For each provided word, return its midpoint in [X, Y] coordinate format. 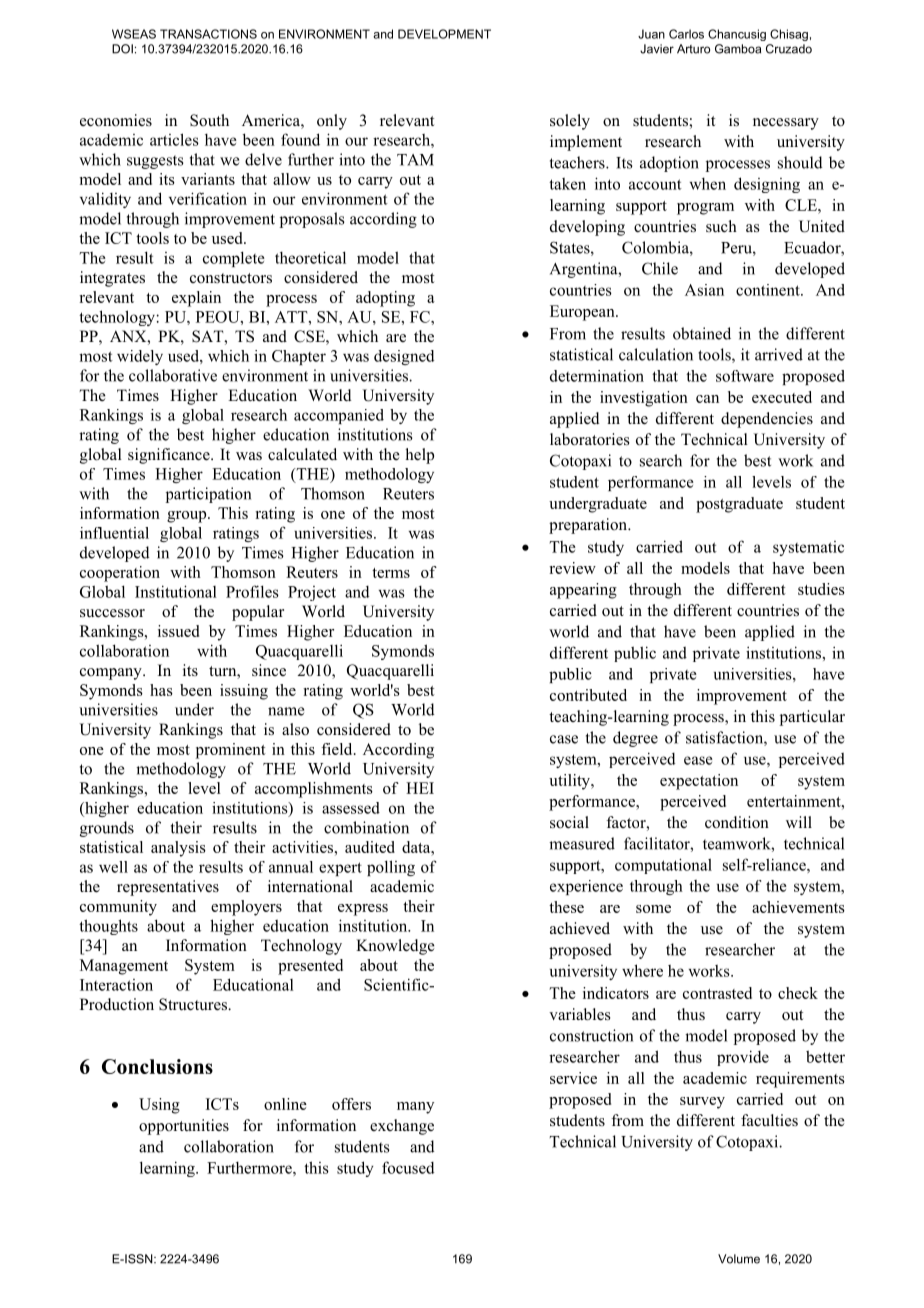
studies [821, 589]
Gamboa [738, 49]
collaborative [173, 375]
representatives [168, 888]
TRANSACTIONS [208, 34]
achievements [798, 907]
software [745, 376]
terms [391, 573]
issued [178, 631]
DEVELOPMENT [444, 34]
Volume [739, 1259]
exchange [402, 1127]
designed [404, 357]
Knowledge [395, 947]
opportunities [184, 1127]
